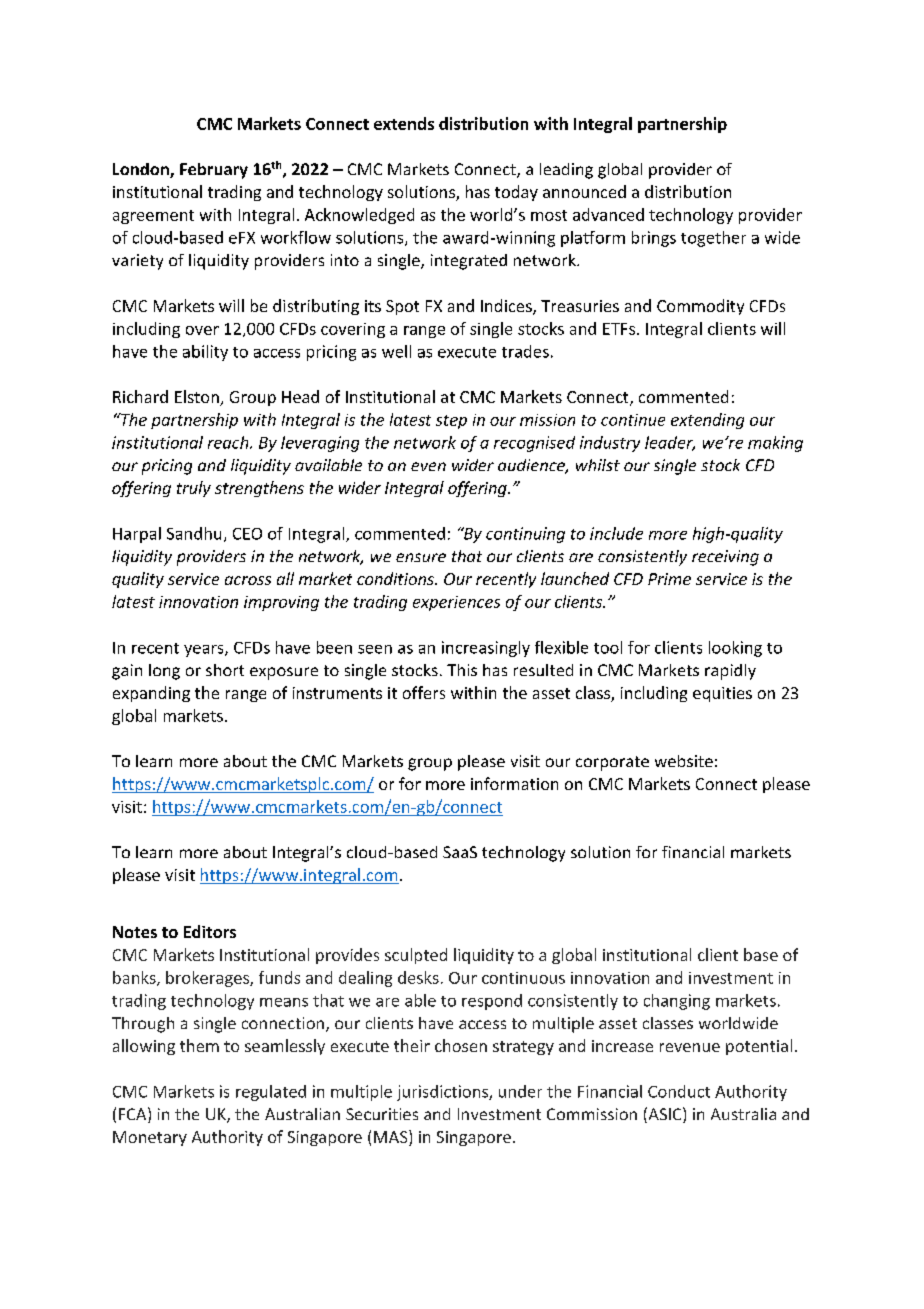  Describe the element at coordinates (456, 603) in the document. I see `experiences` at that location.
